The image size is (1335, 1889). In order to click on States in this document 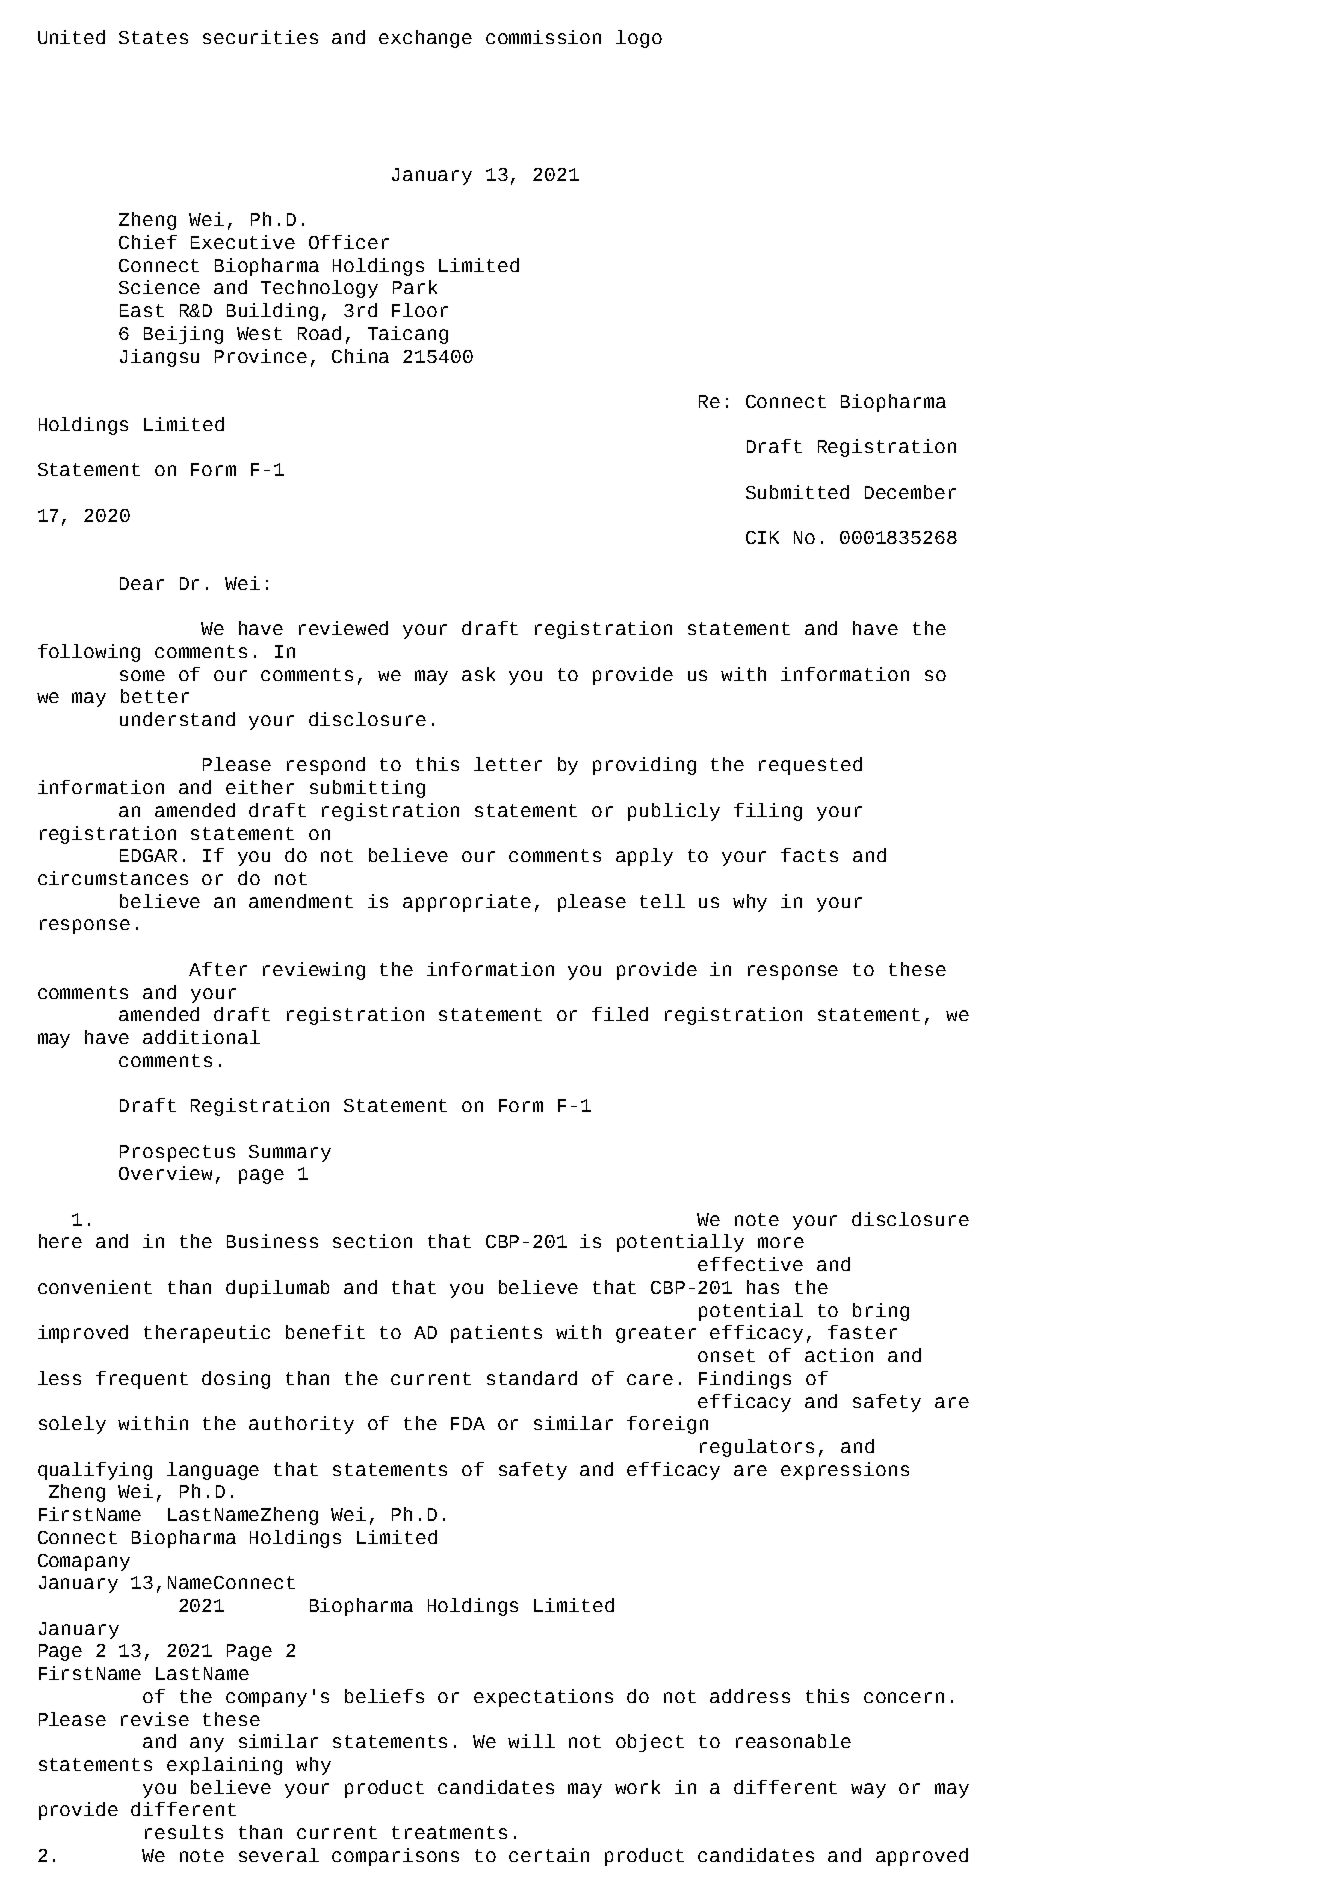, I will do `click(153, 37)`.
